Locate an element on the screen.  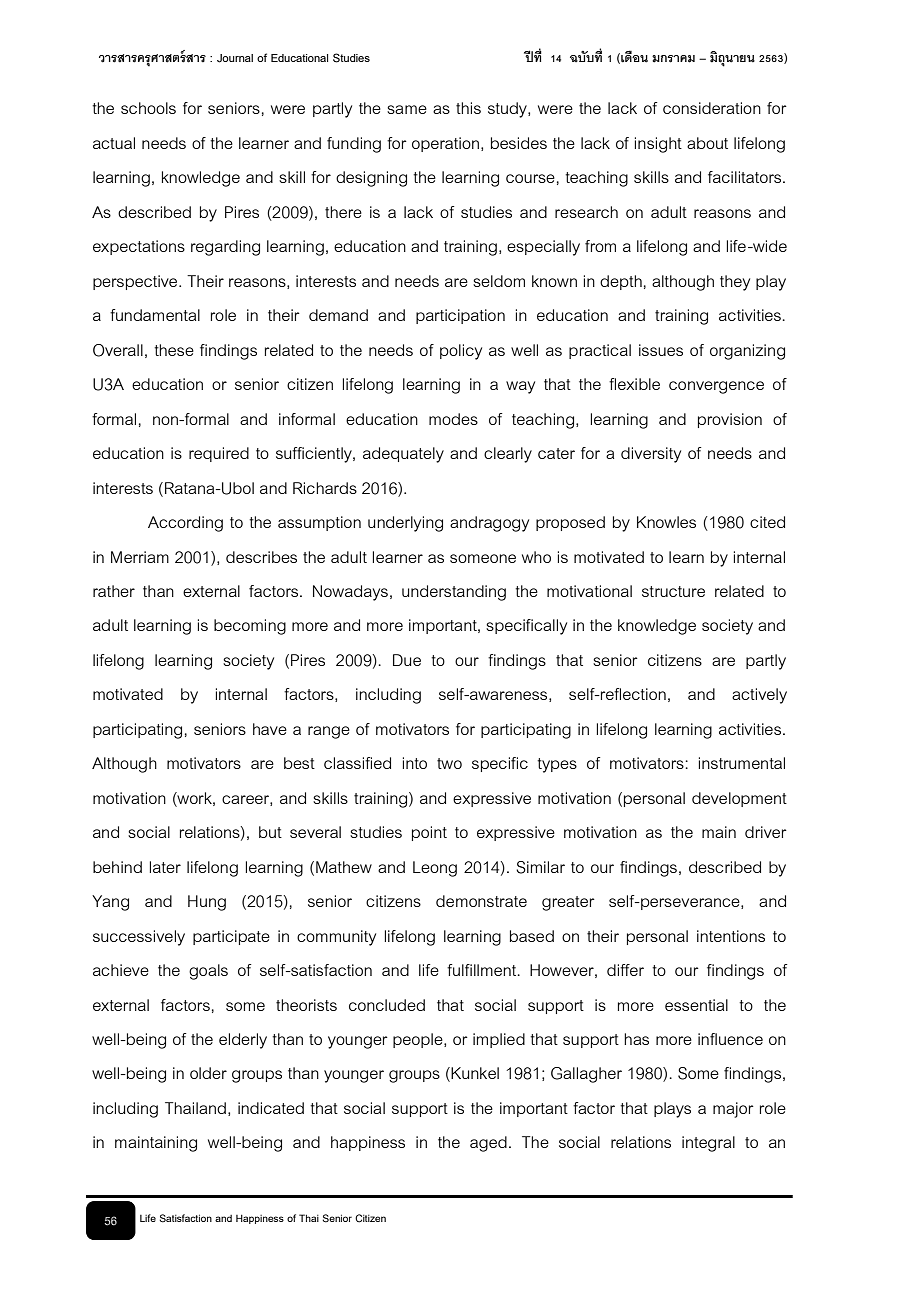
consideration is located at coordinates (712, 108).
